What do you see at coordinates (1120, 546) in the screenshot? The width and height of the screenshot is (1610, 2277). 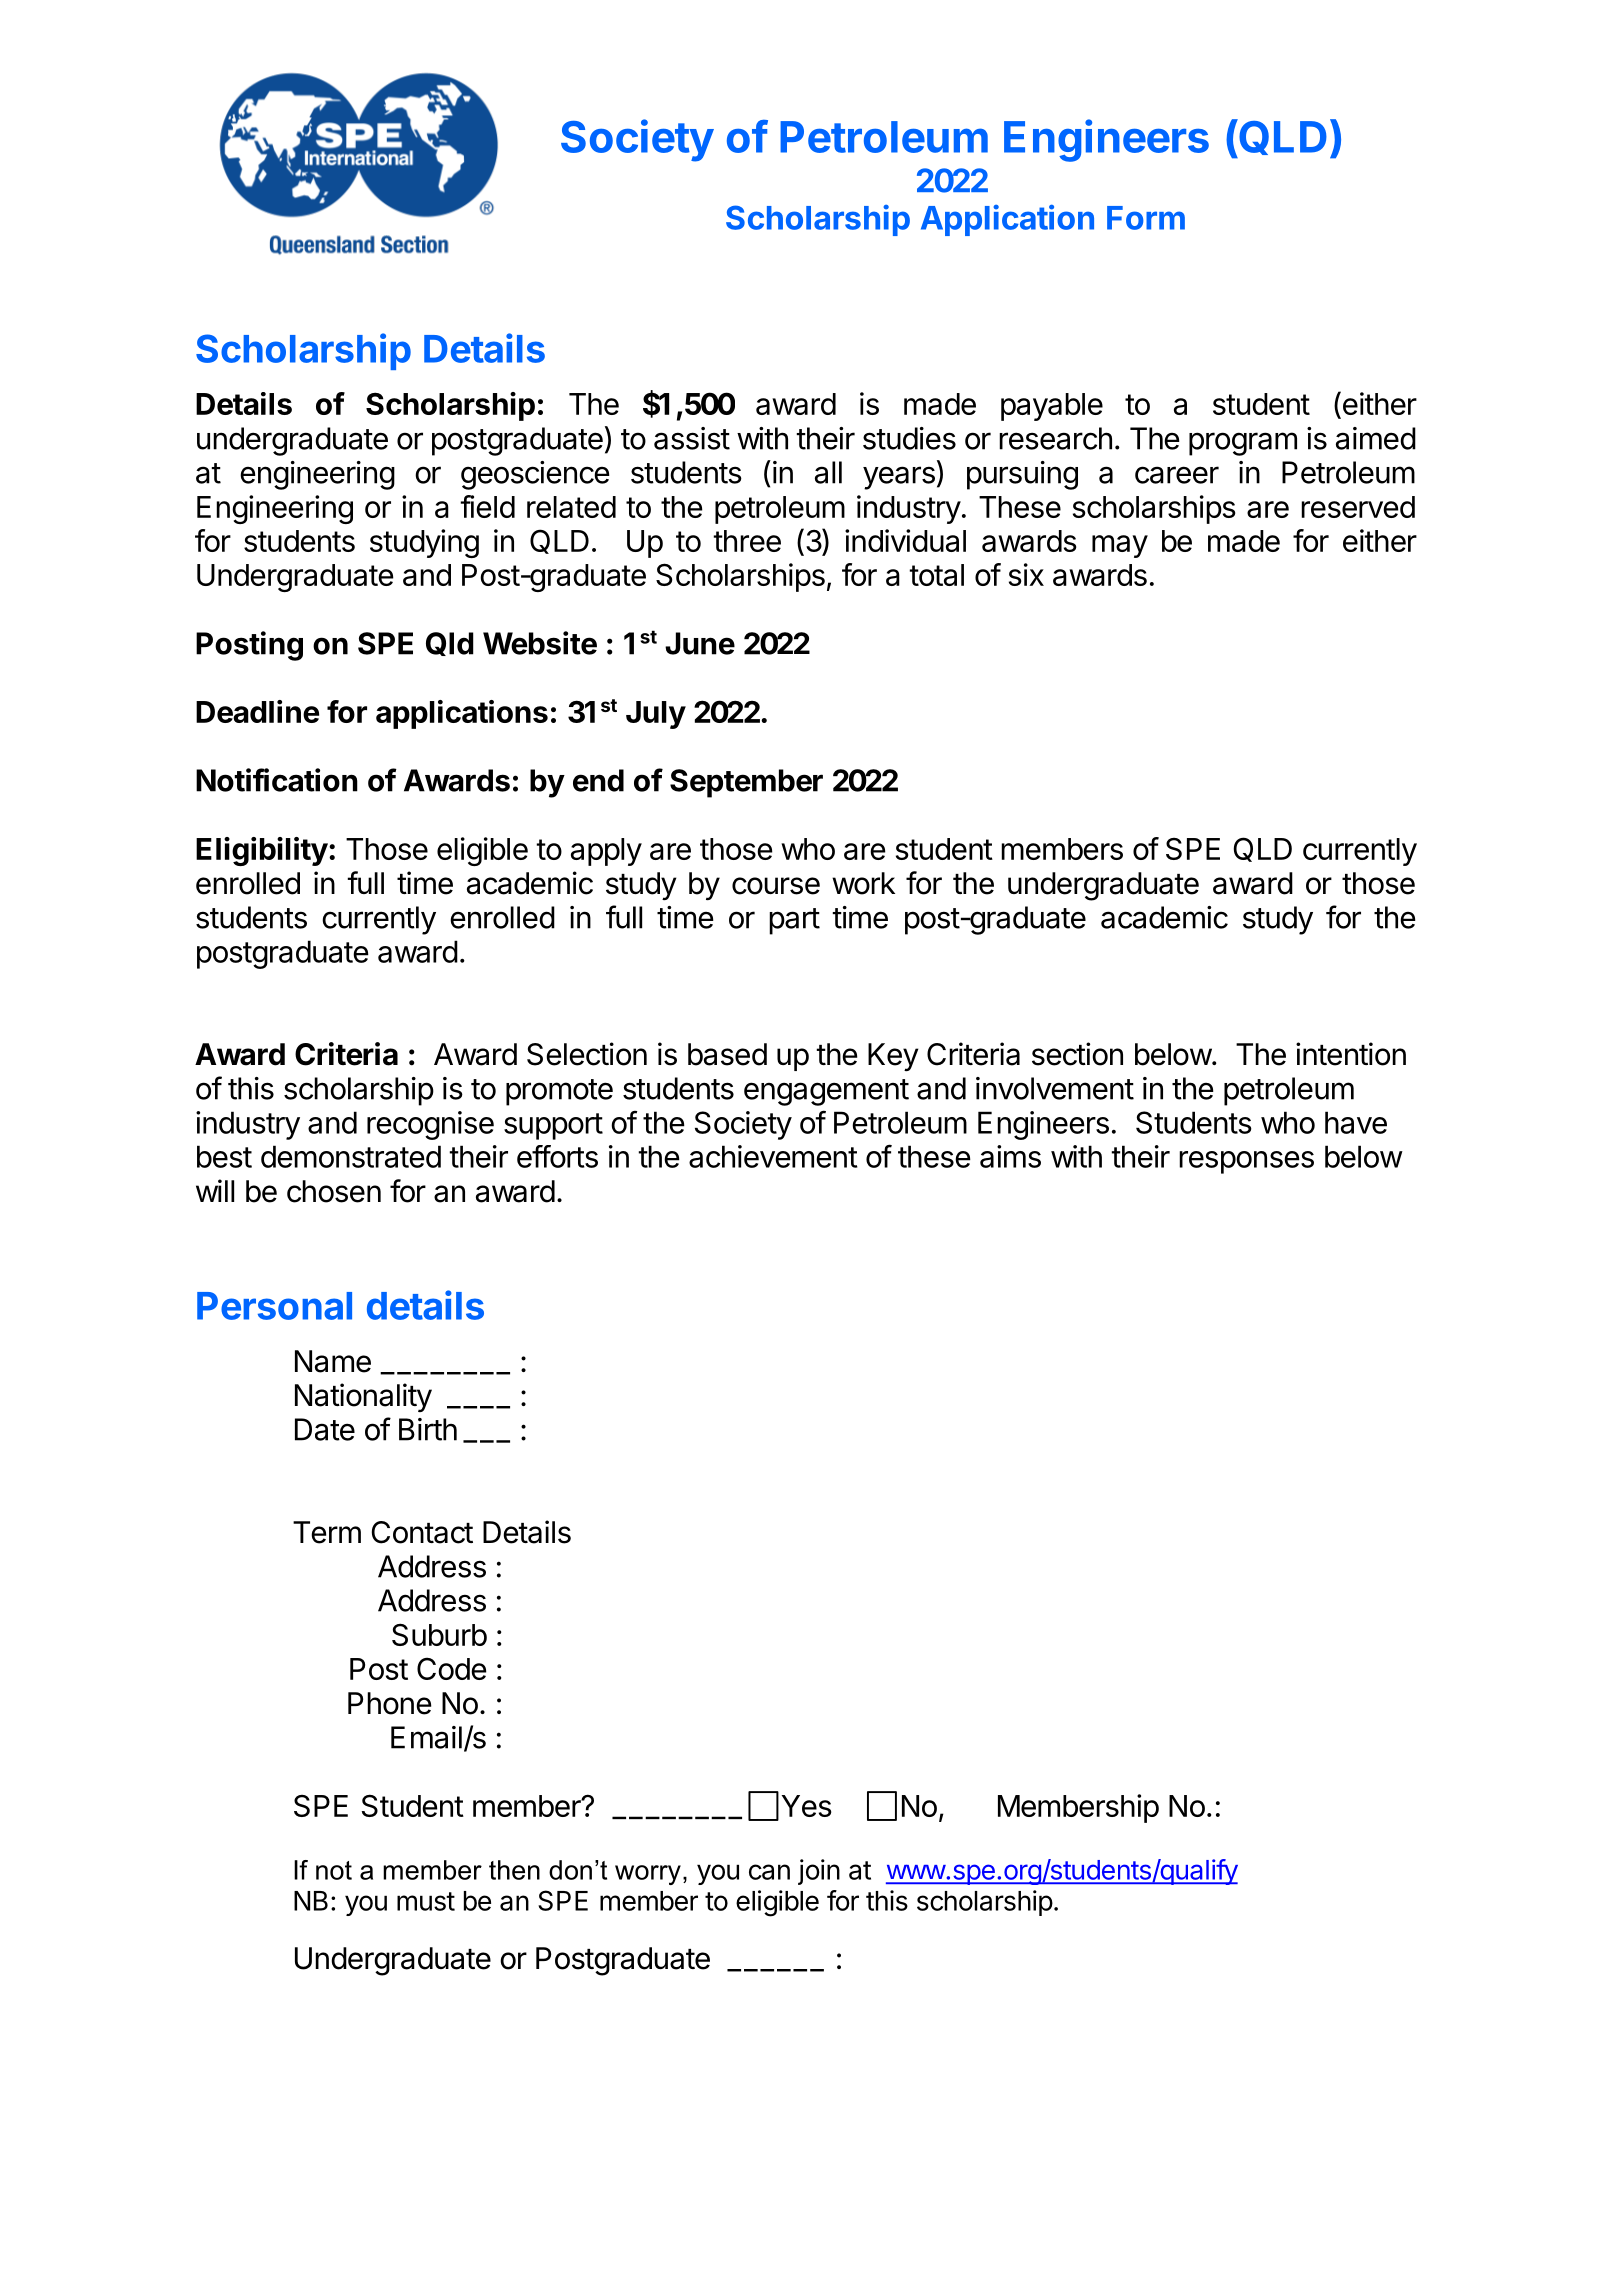 I see `may` at bounding box center [1120, 546].
